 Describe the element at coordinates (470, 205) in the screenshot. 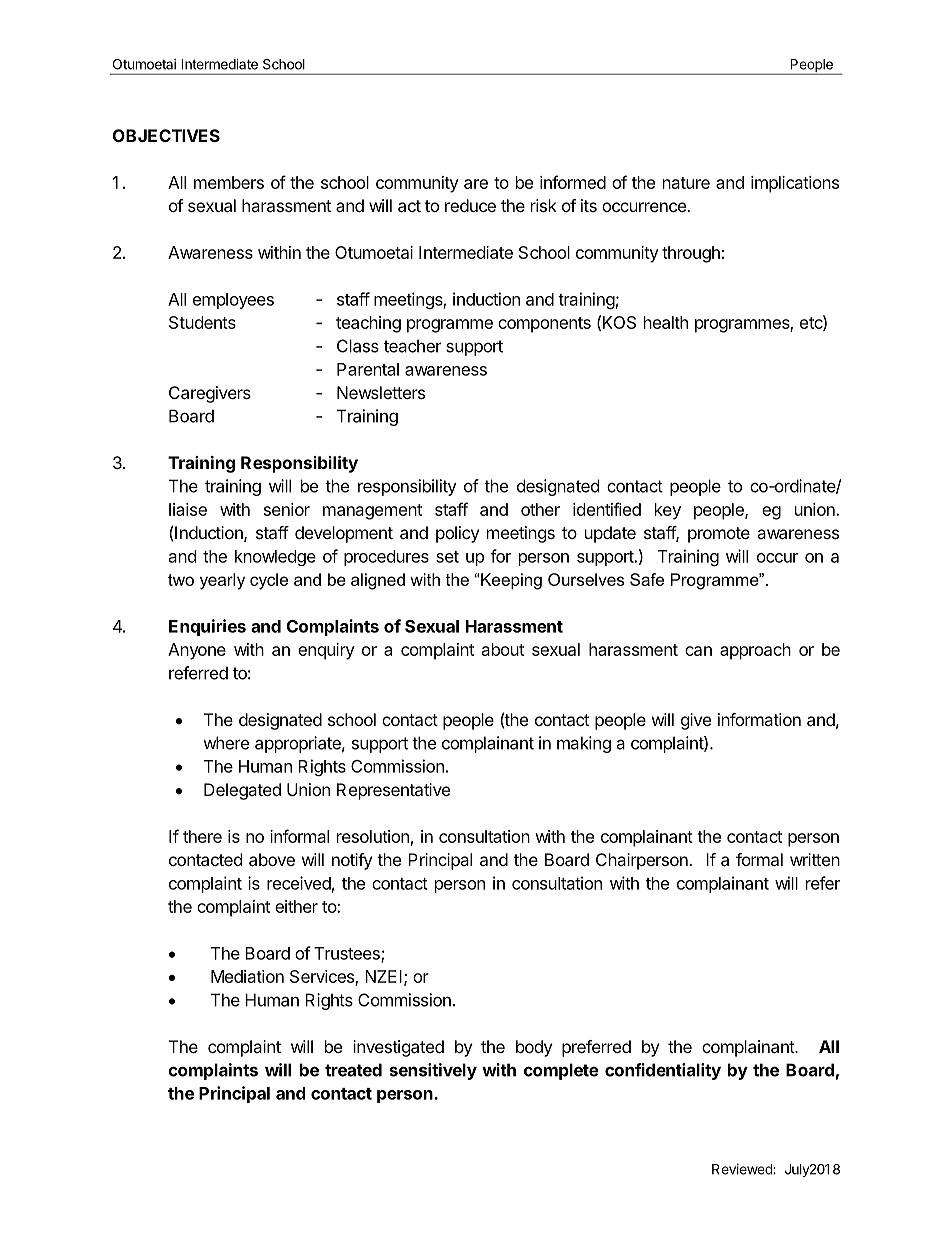

I see `reduce` at that location.
